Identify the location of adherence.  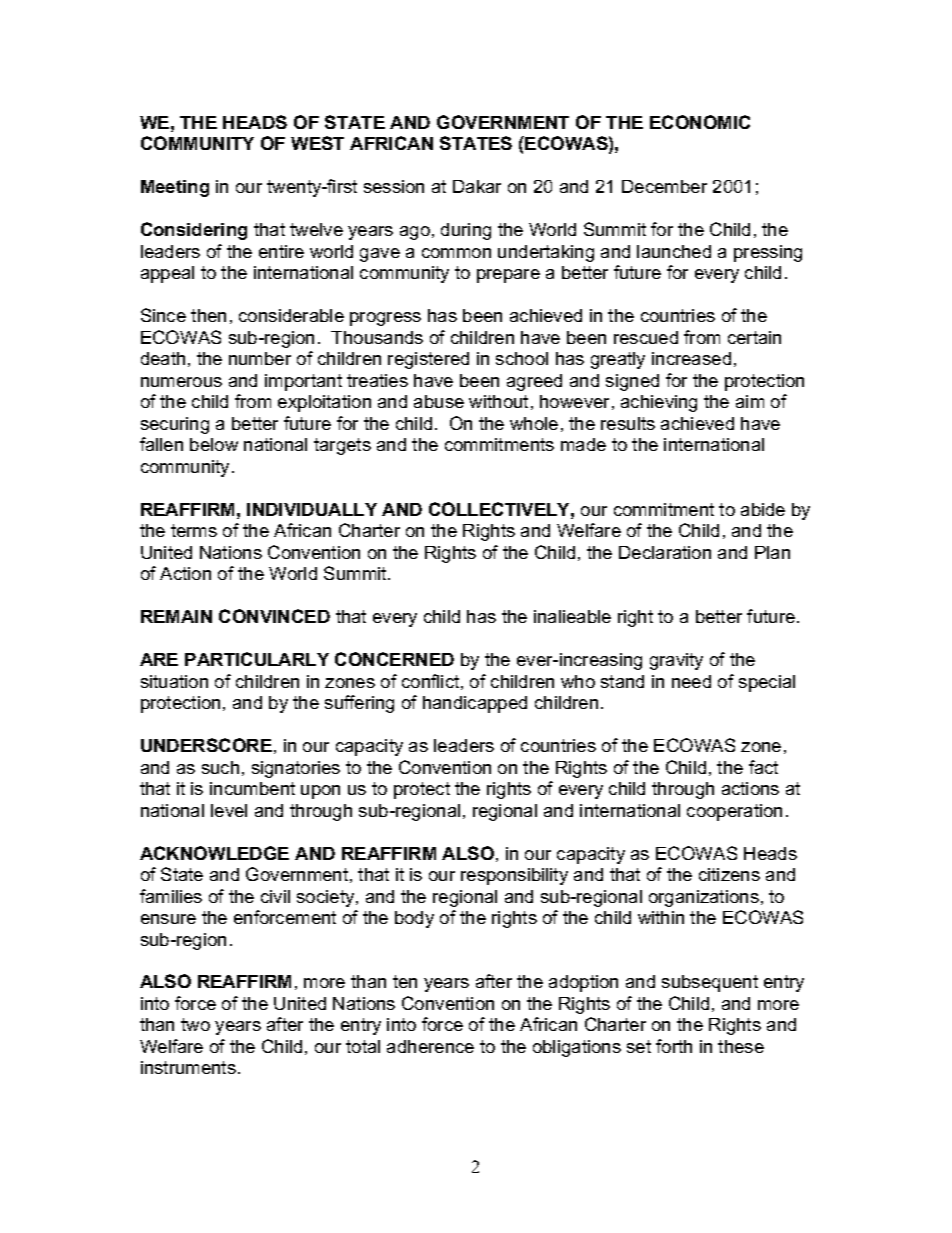
(430, 1046).
